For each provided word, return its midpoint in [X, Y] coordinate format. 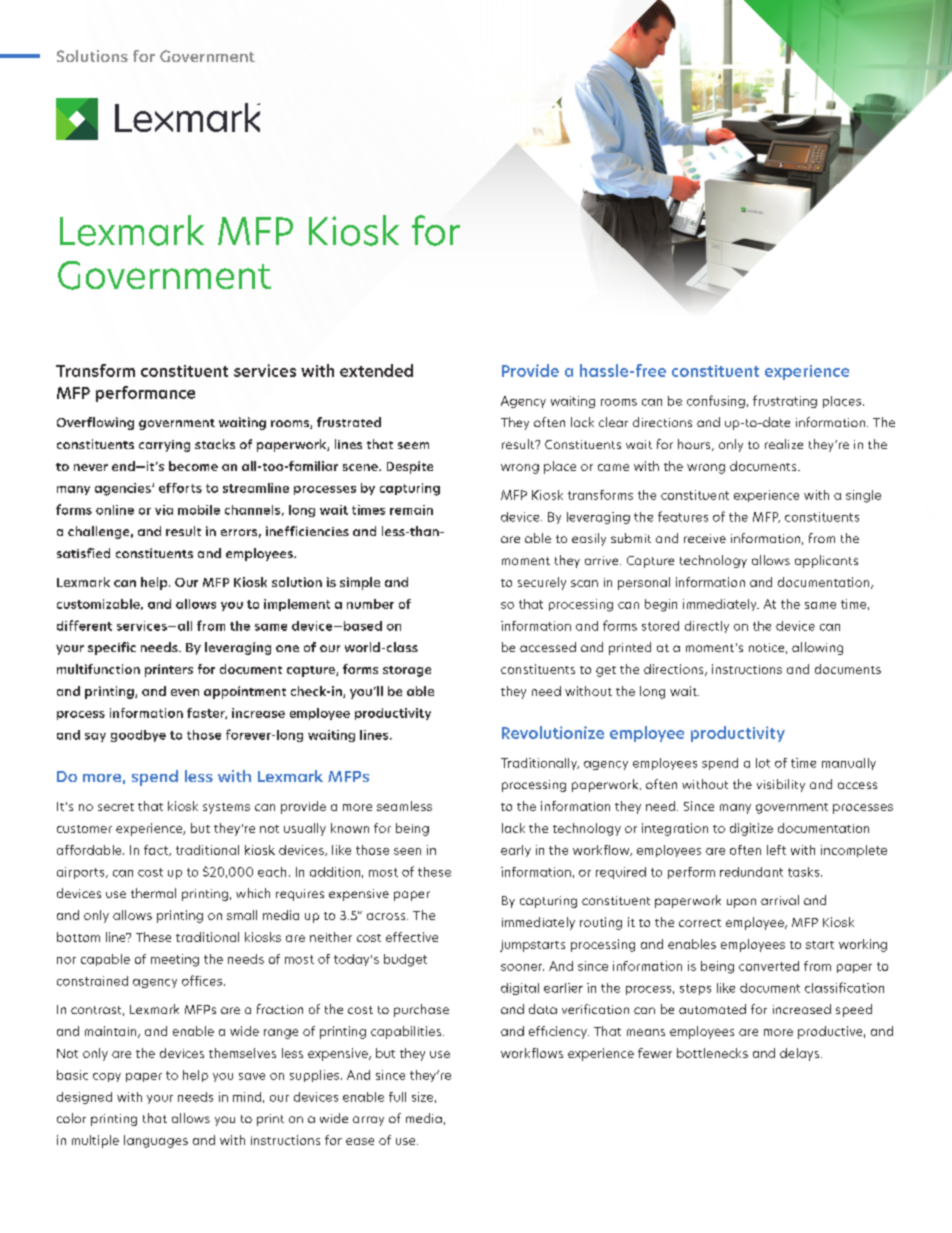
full [397, 1097]
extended [376, 370]
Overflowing [95, 423]
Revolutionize [553, 732]
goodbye [138, 736]
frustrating [785, 401]
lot [763, 763]
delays [801, 1054]
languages [156, 1141]
